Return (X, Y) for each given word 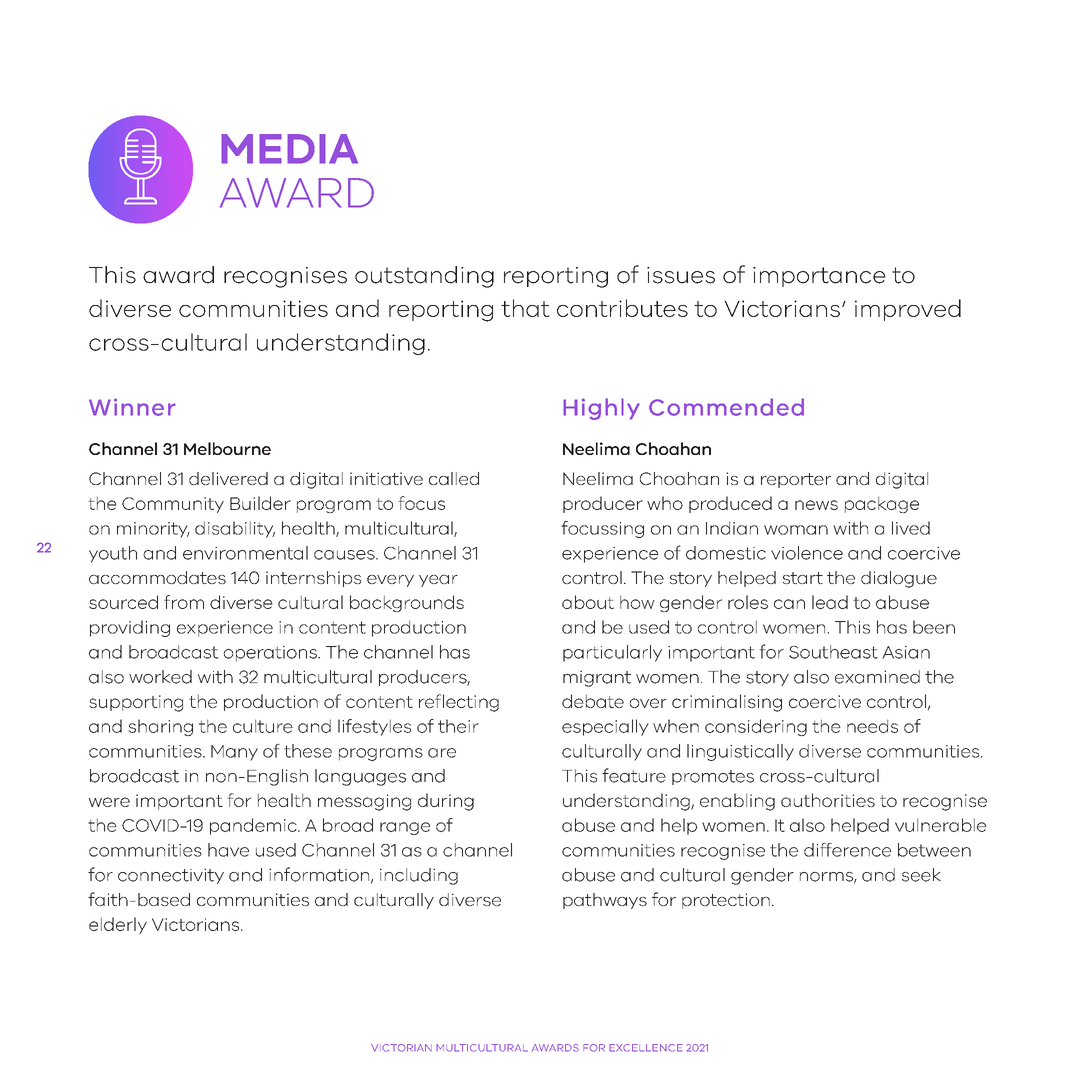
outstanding (424, 277)
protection (726, 901)
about (588, 602)
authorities (828, 800)
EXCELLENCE (645, 1048)
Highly (601, 409)
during (446, 802)
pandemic (254, 826)
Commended (726, 407)
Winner (132, 407)
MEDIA (289, 149)
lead (830, 602)
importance (819, 277)
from (184, 602)
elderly (118, 925)
